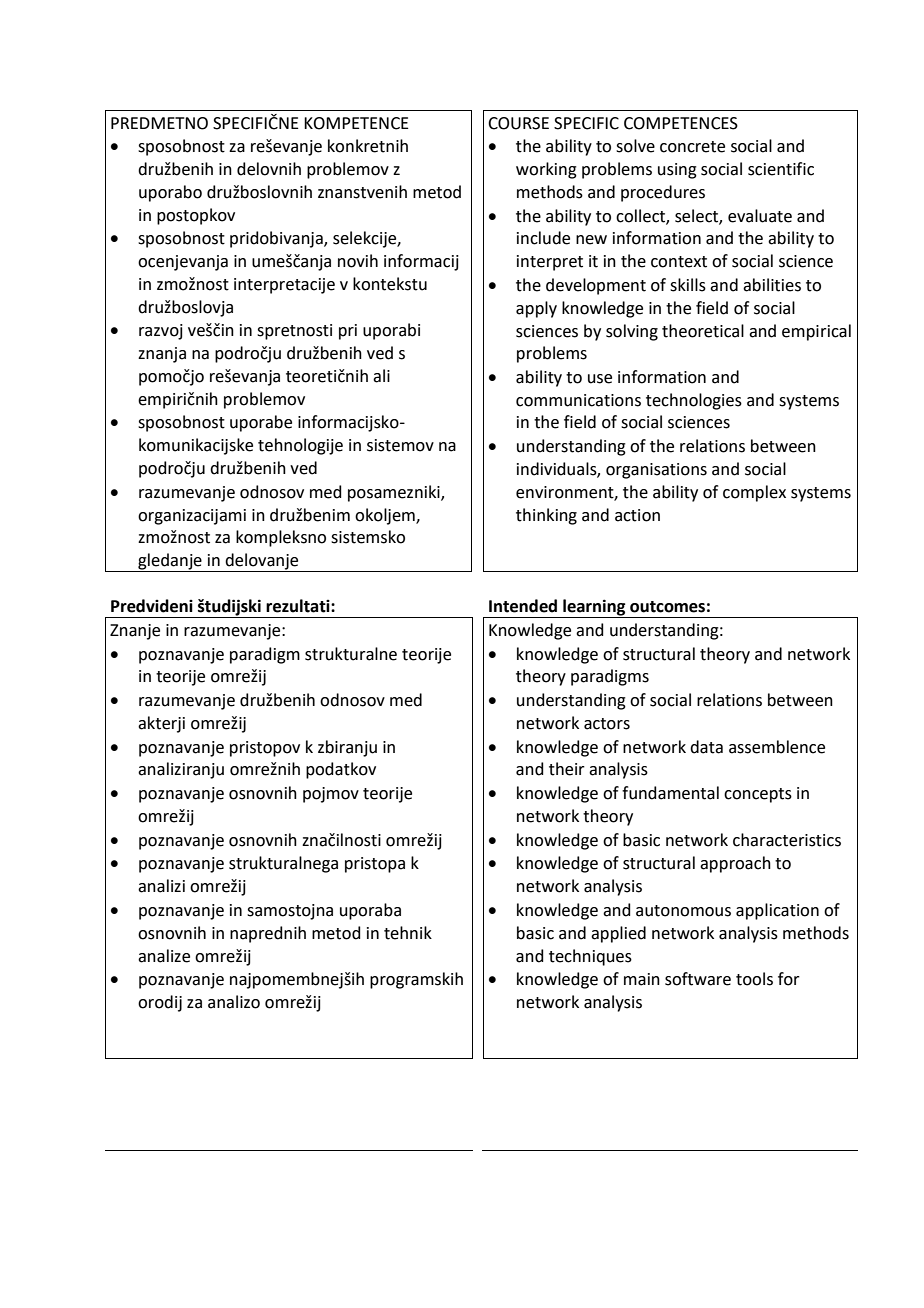  Describe the element at coordinates (607, 724) in the screenshot. I see `actors` at that location.
